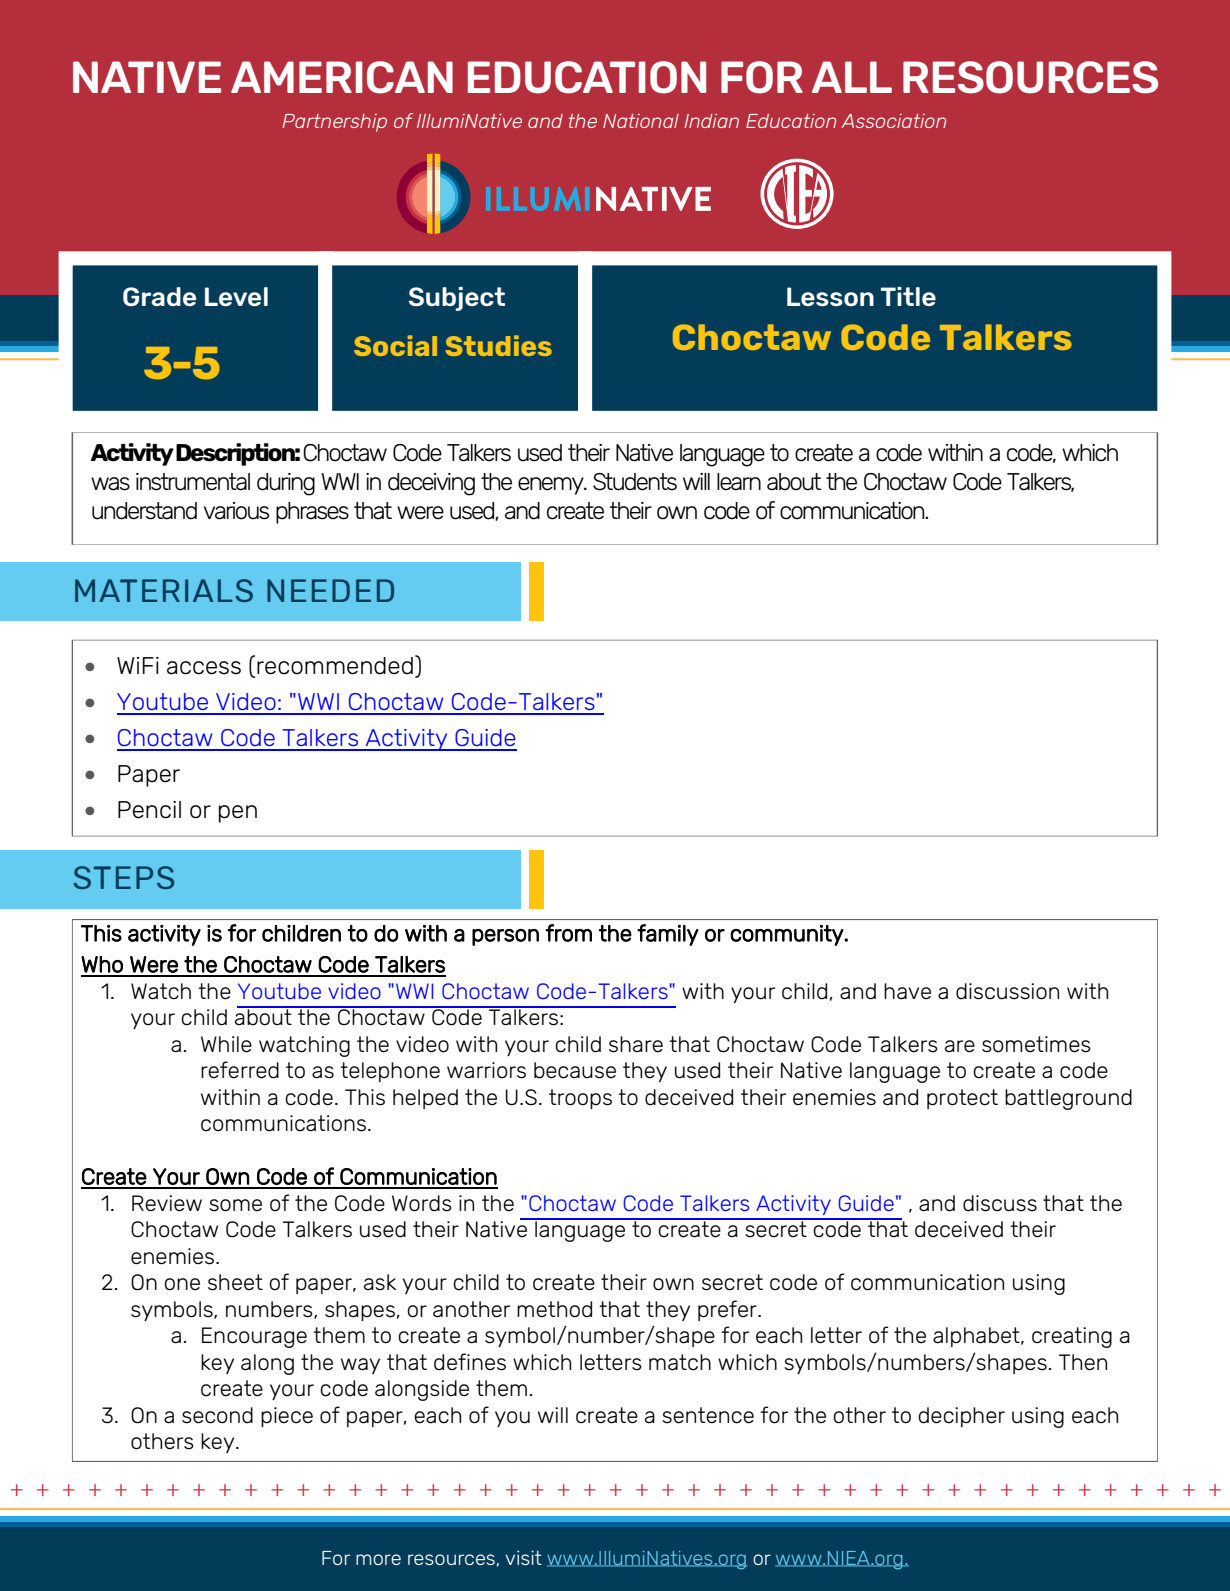 This screenshot has width=1230, height=1591. I want to click on have, so click(907, 991).
